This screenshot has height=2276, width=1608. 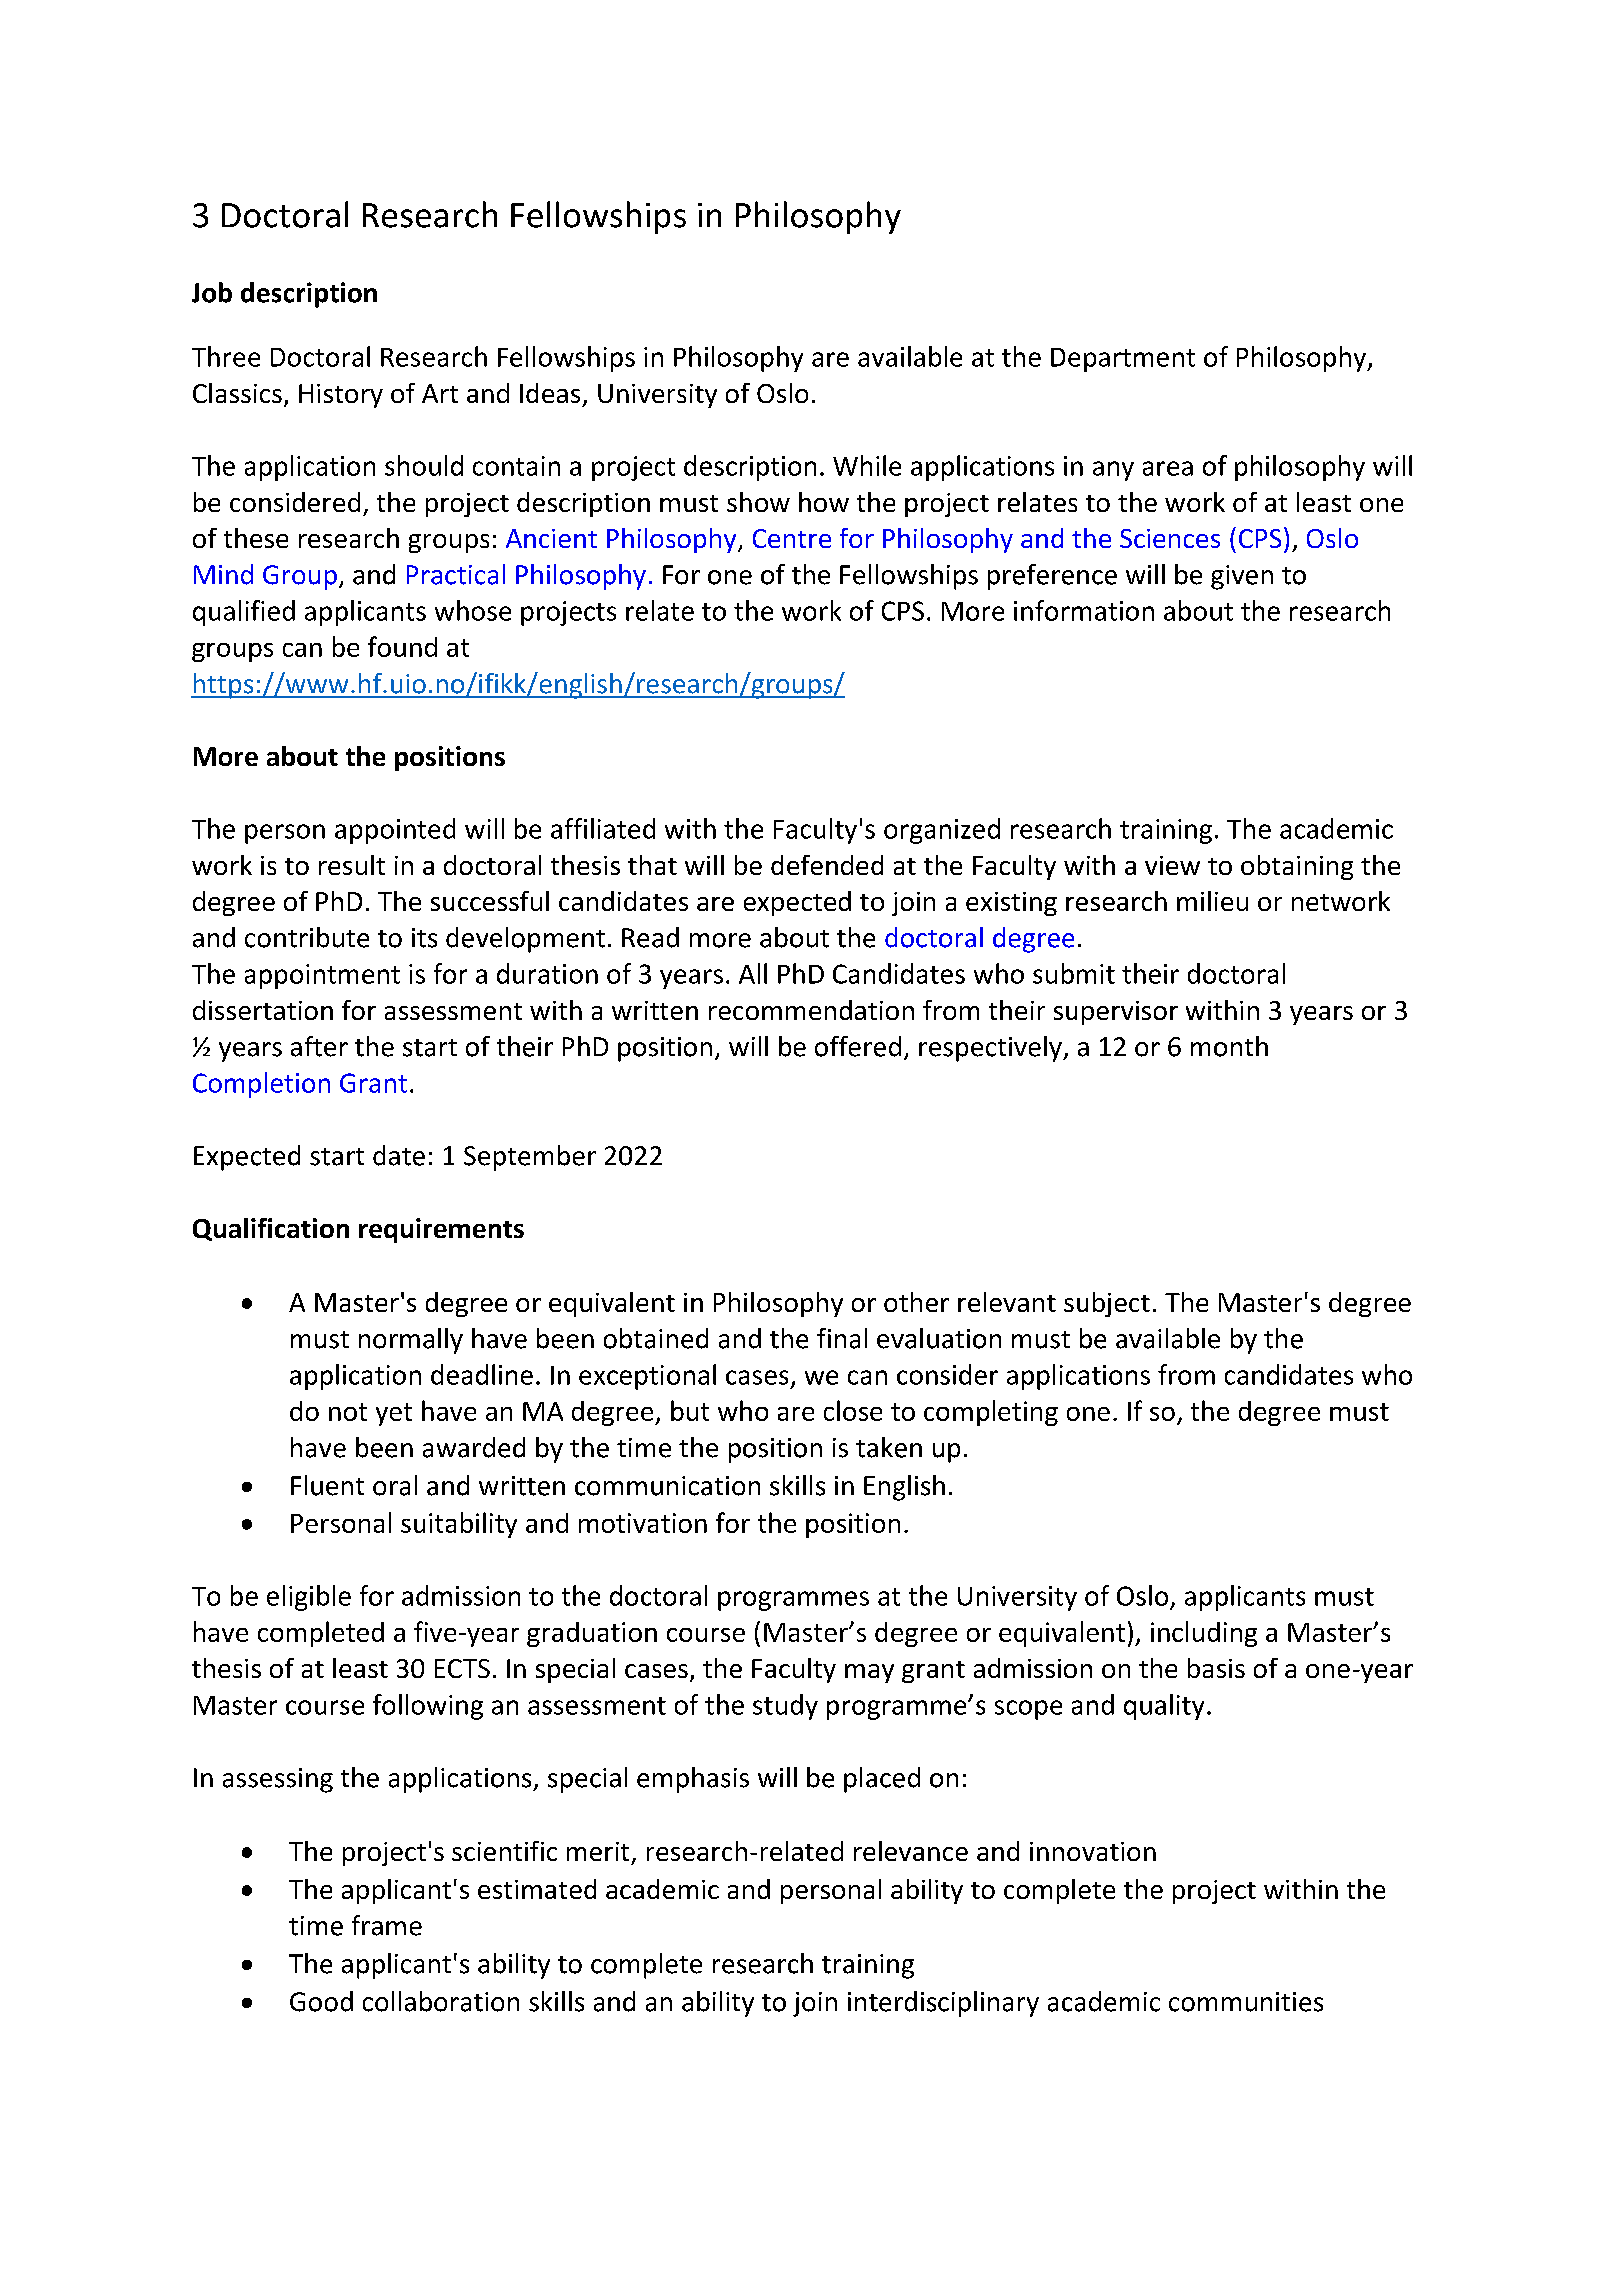 What do you see at coordinates (387, 1925) in the screenshot?
I see `frame` at bounding box center [387, 1925].
